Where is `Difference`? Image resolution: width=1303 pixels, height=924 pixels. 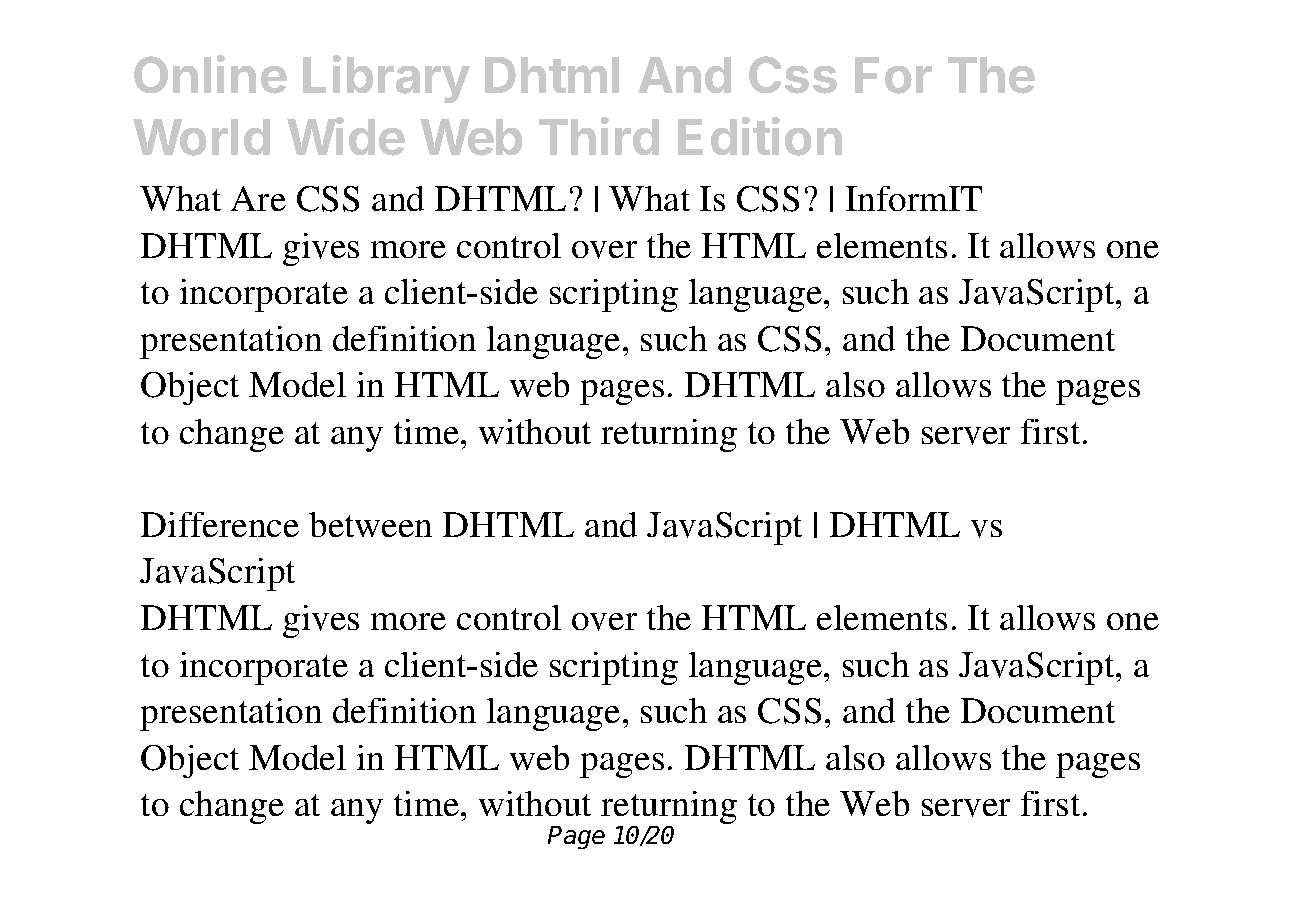
Difference is located at coordinates (220, 524).
